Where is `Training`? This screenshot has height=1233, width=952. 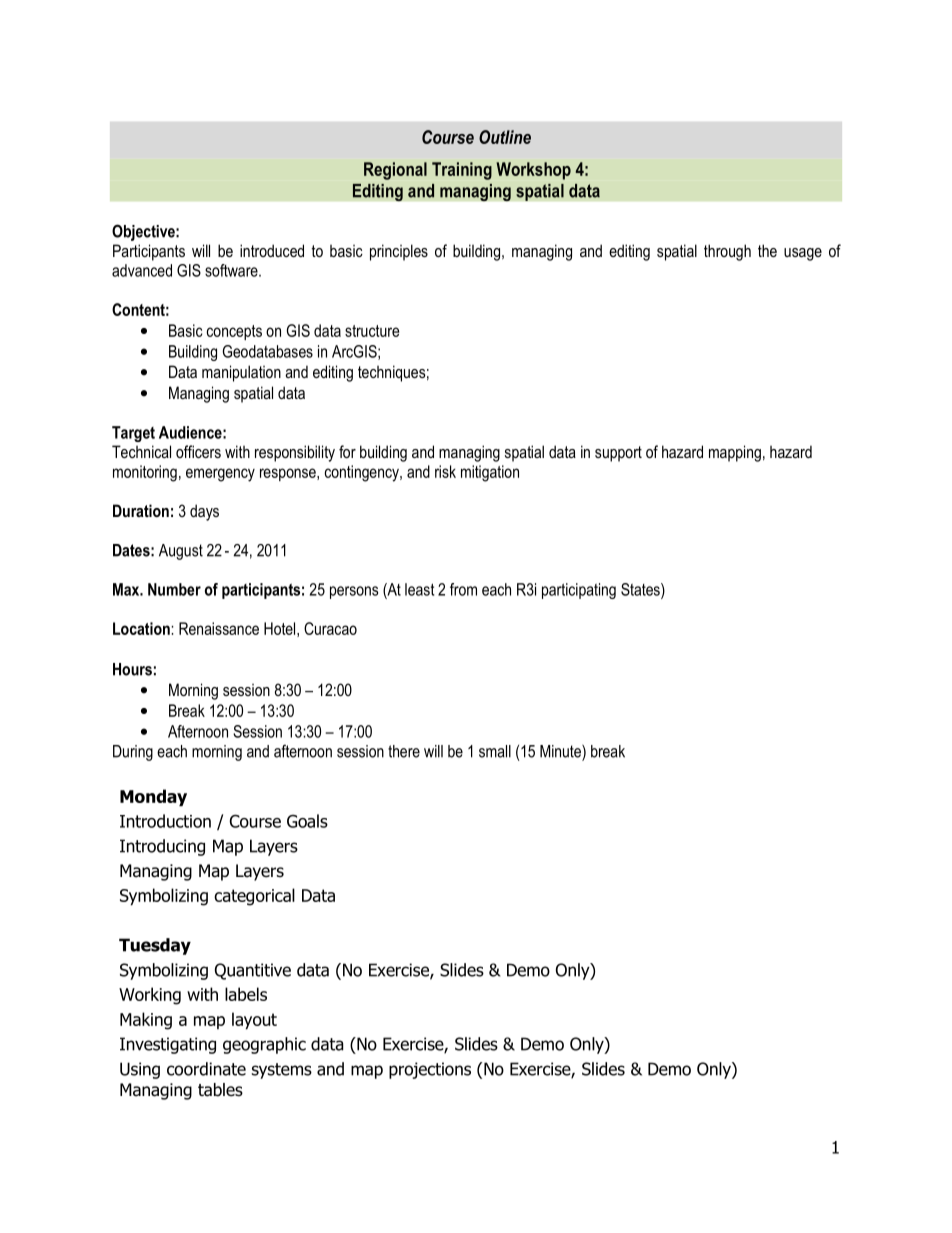
Training is located at coordinates (462, 171).
